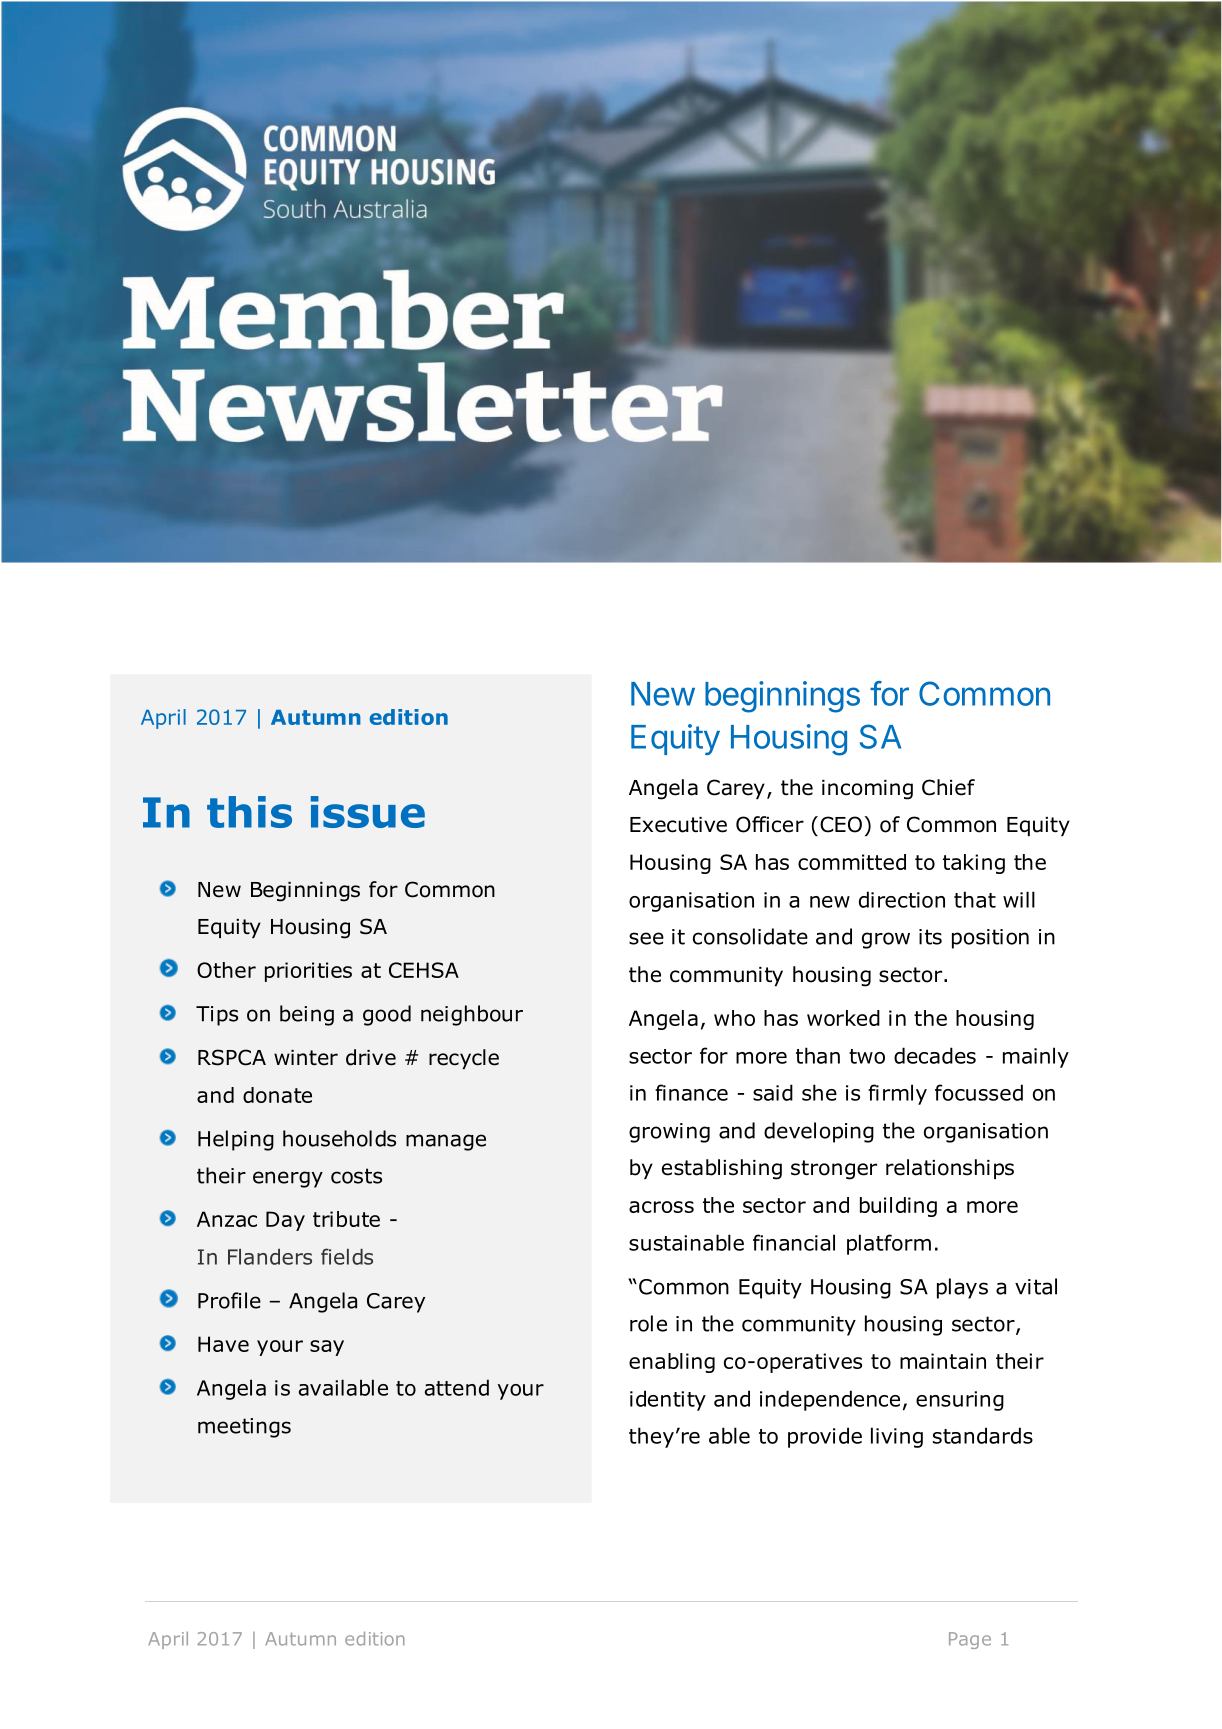 This screenshot has height=1729, width=1222. I want to click on living, so click(897, 1437).
